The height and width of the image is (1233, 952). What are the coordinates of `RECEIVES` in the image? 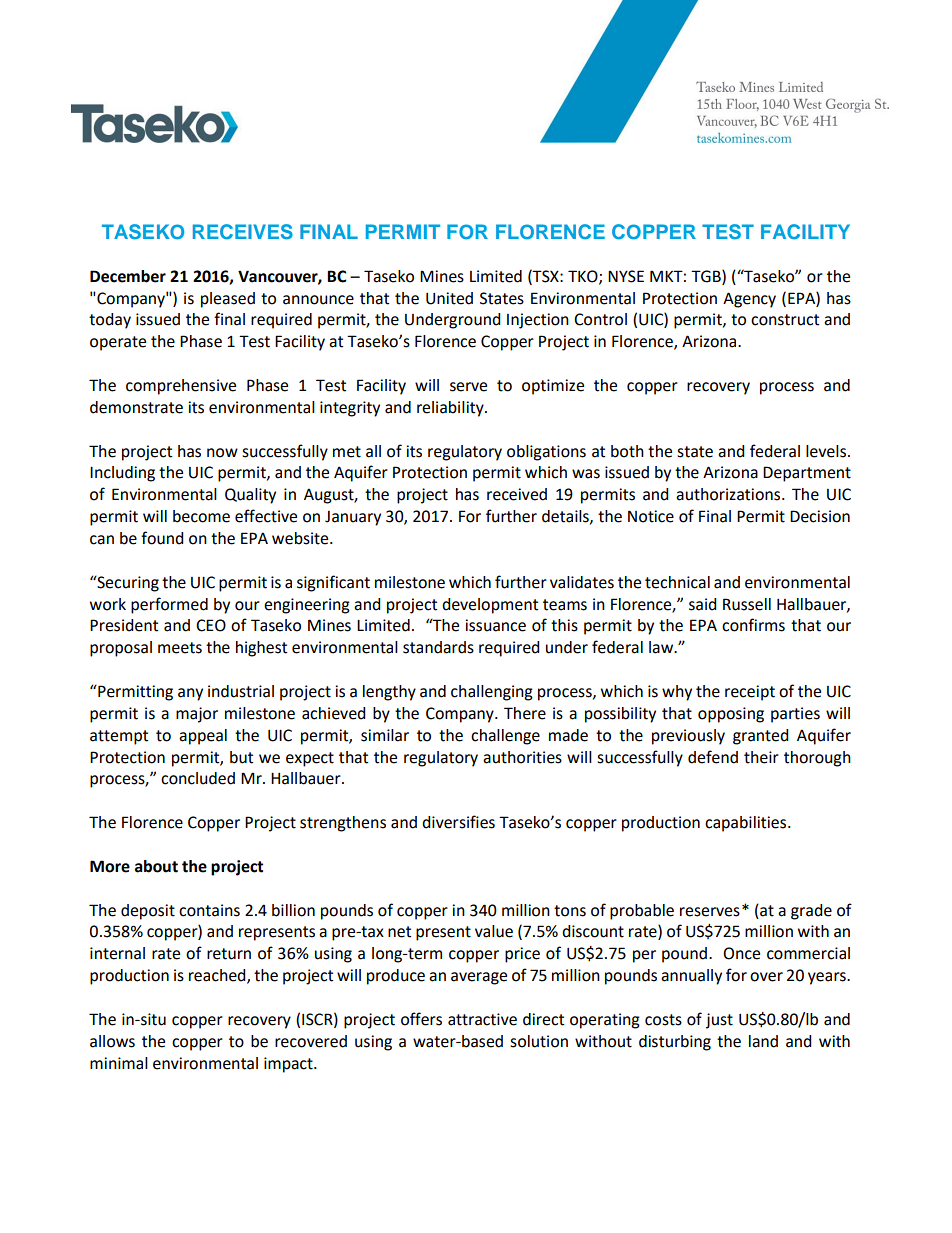 It's located at (243, 232).
